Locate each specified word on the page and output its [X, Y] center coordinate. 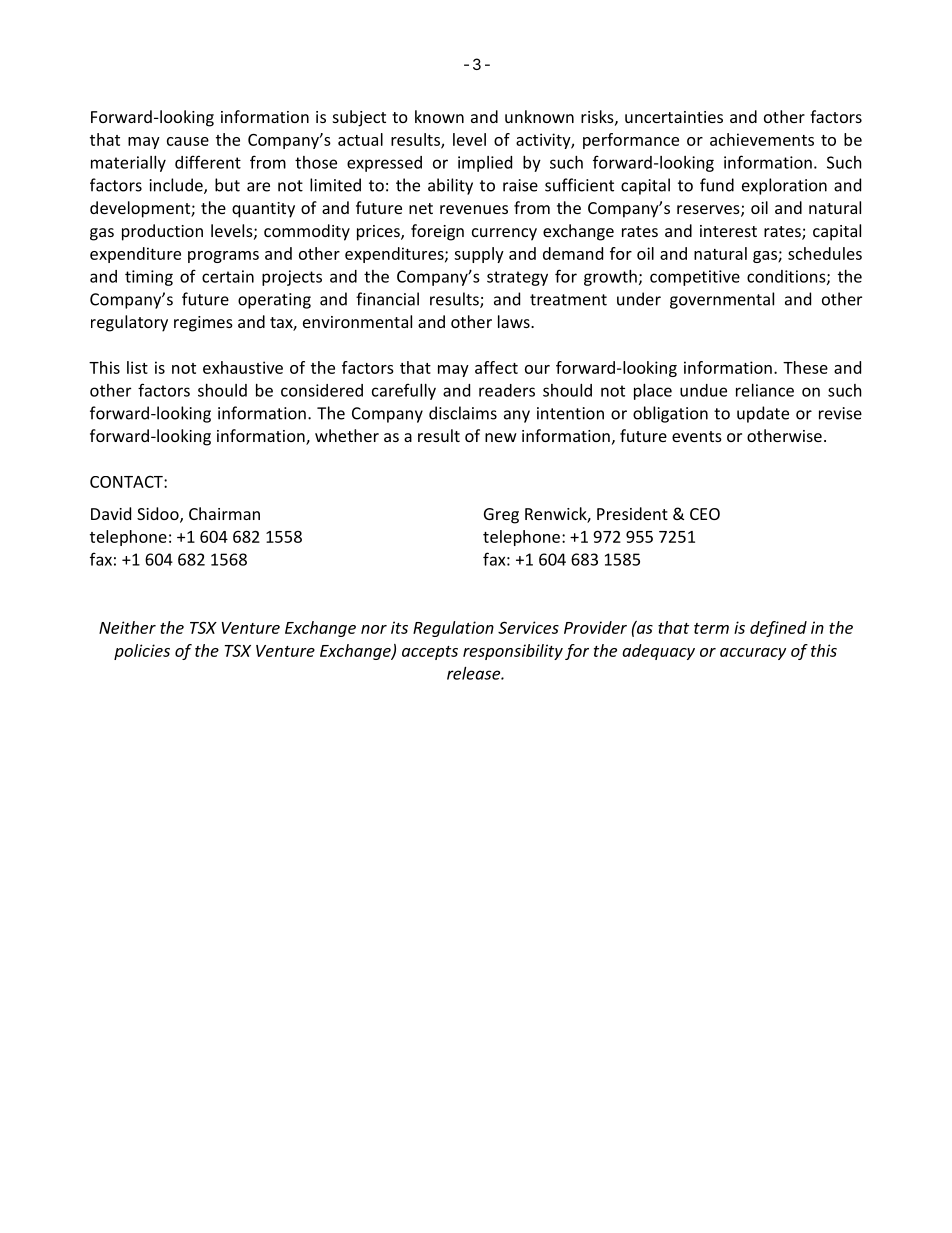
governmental [722, 300]
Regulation [453, 629]
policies [142, 652]
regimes [203, 324]
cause [188, 141]
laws [515, 321]
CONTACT [127, 482]
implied [485, 164]
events [697, 436]
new [501, 437]
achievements [762, 139]
